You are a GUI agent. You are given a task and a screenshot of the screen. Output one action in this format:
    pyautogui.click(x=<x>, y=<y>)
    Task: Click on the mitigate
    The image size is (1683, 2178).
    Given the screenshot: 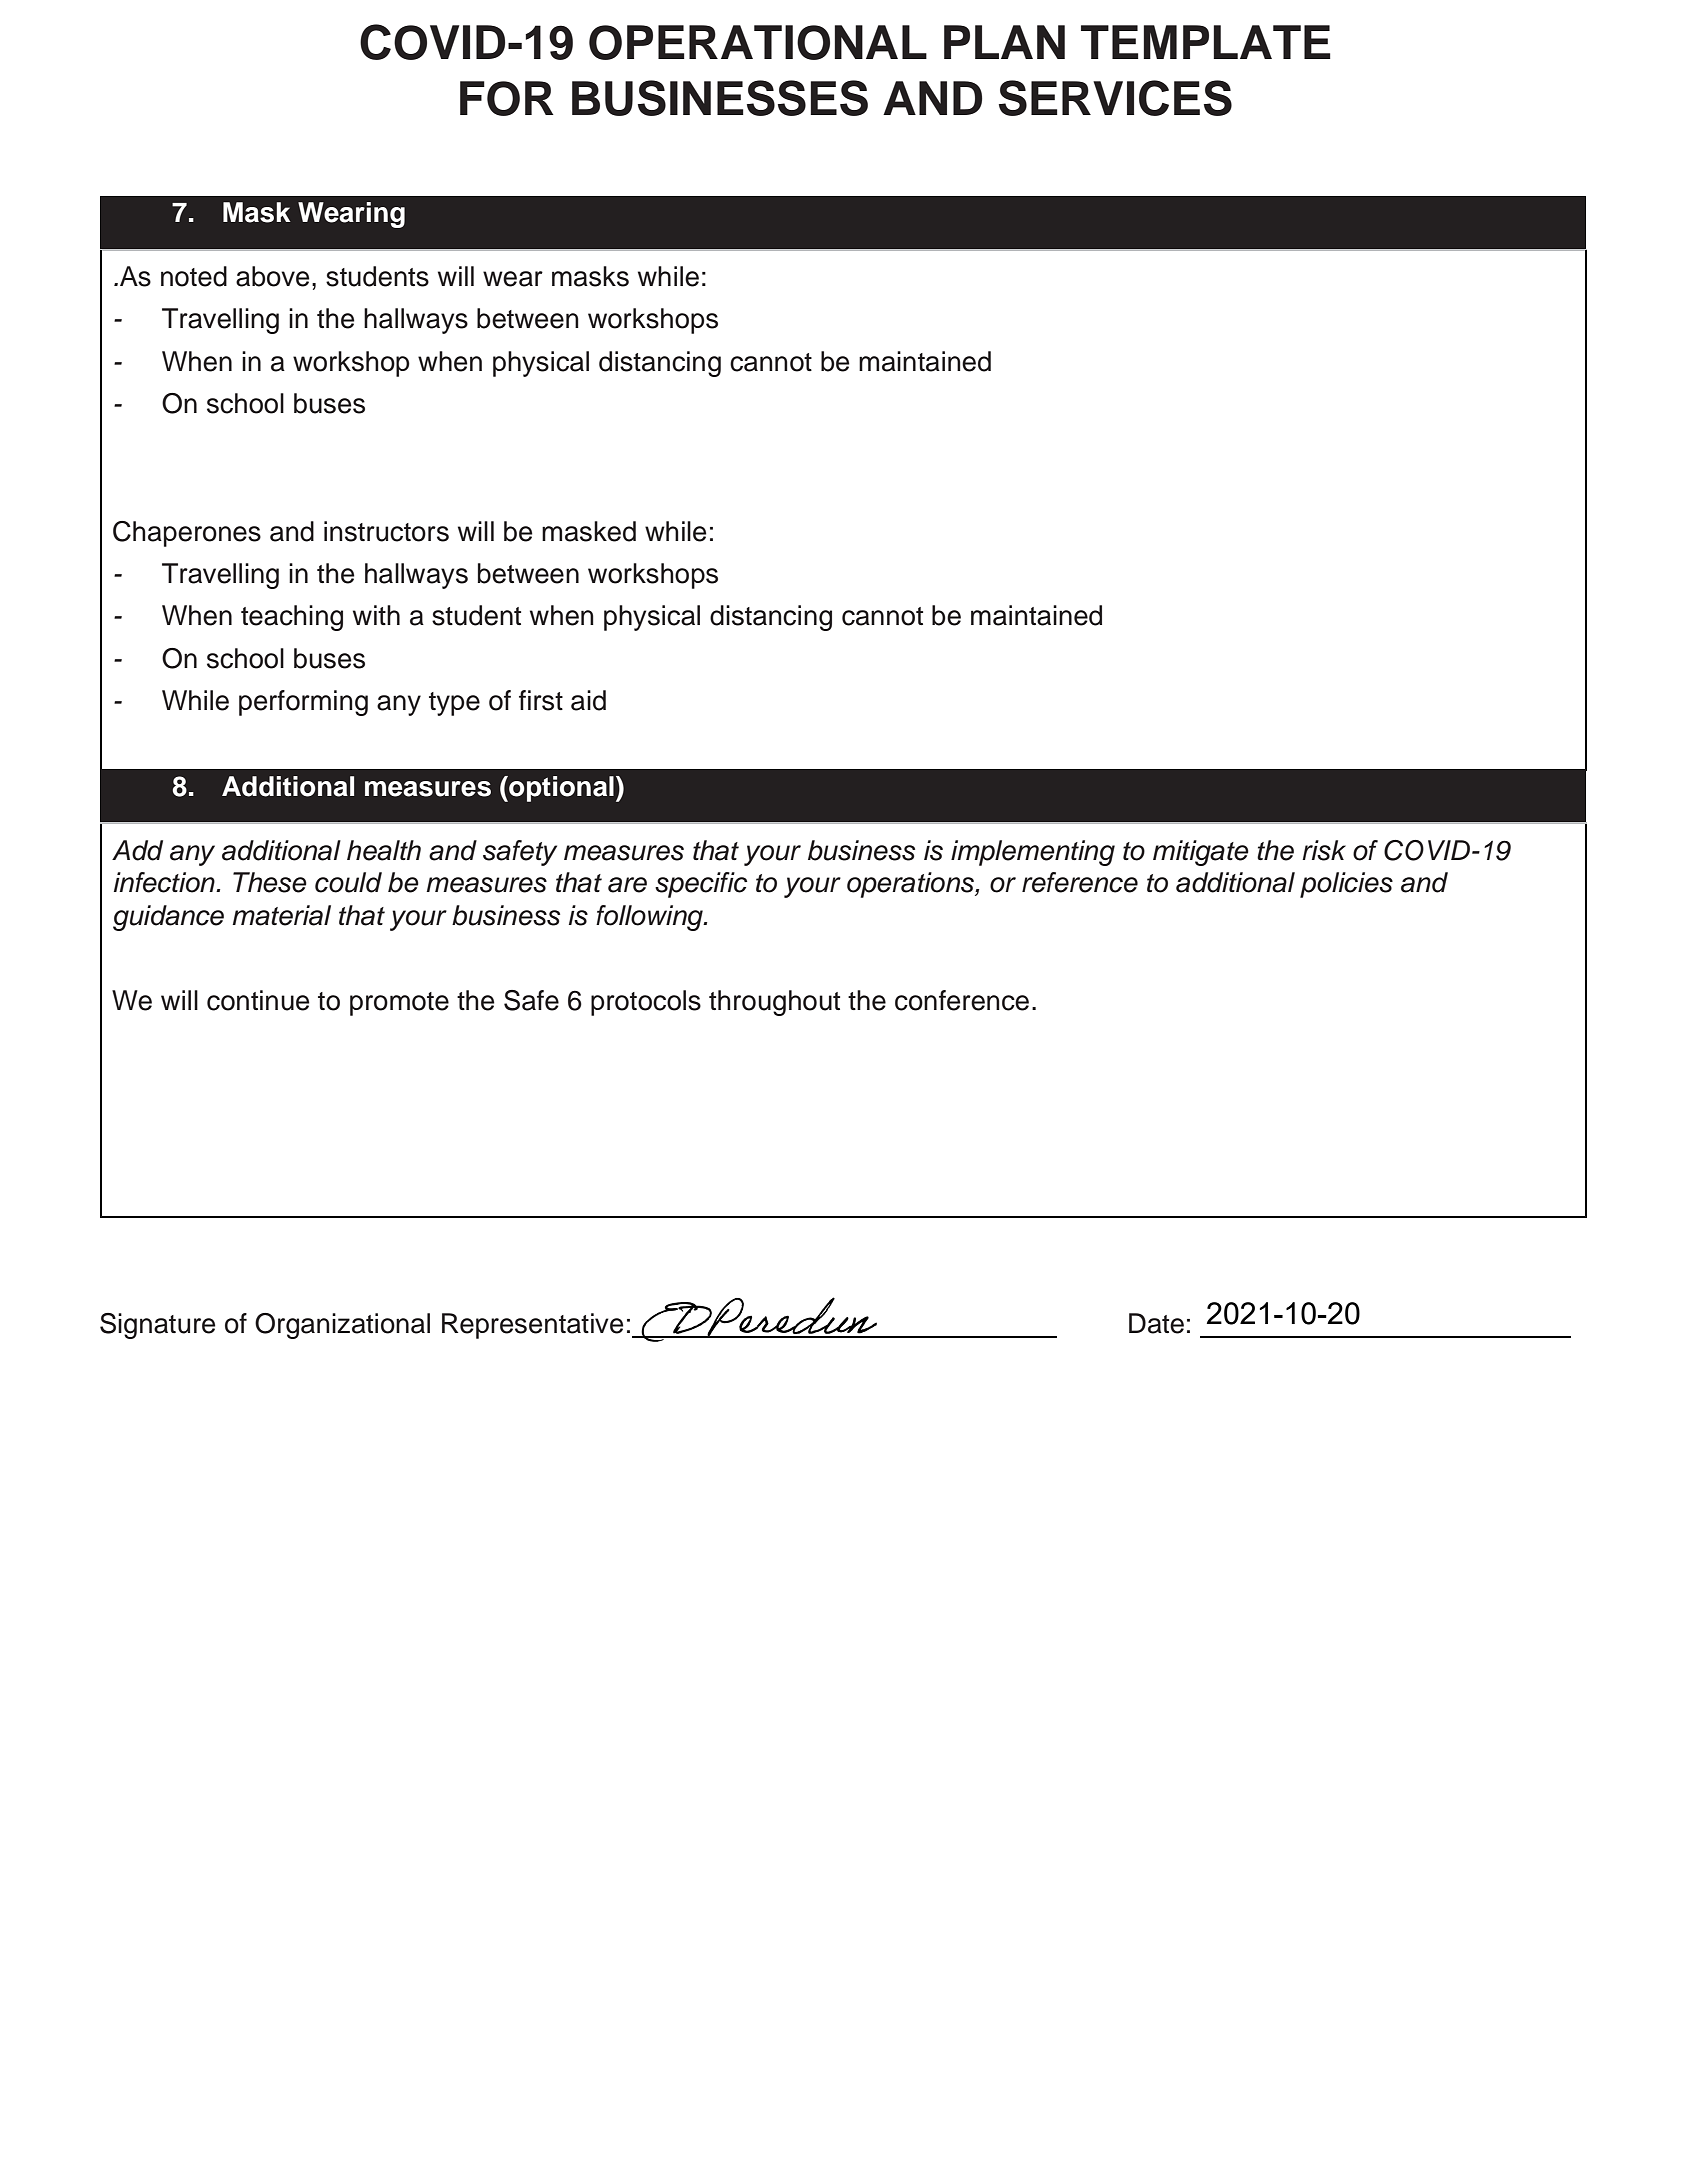 What is the action you would take?
    pyautogui.click(x=1201, y=853)
